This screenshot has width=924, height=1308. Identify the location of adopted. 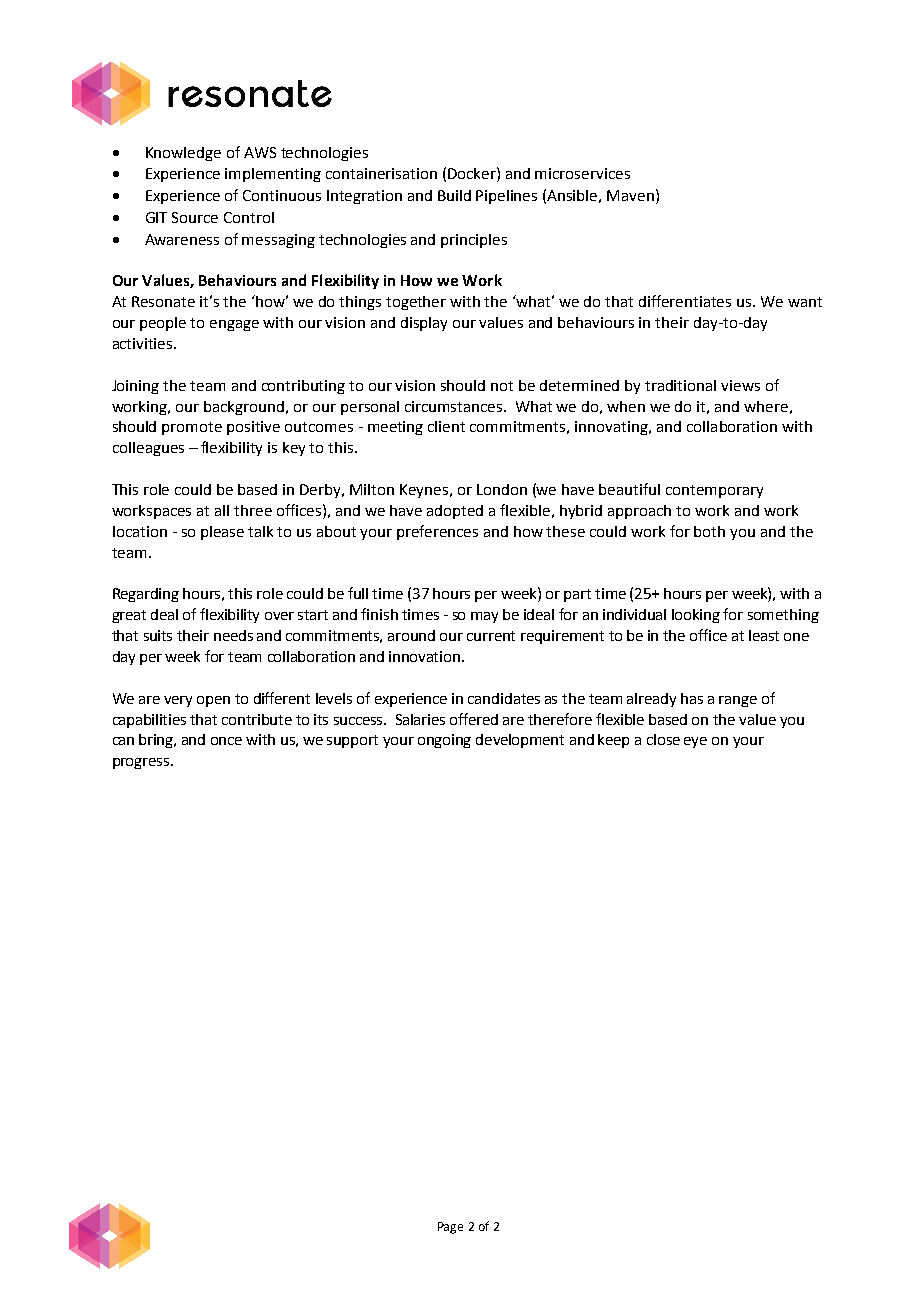
(455, 512).
